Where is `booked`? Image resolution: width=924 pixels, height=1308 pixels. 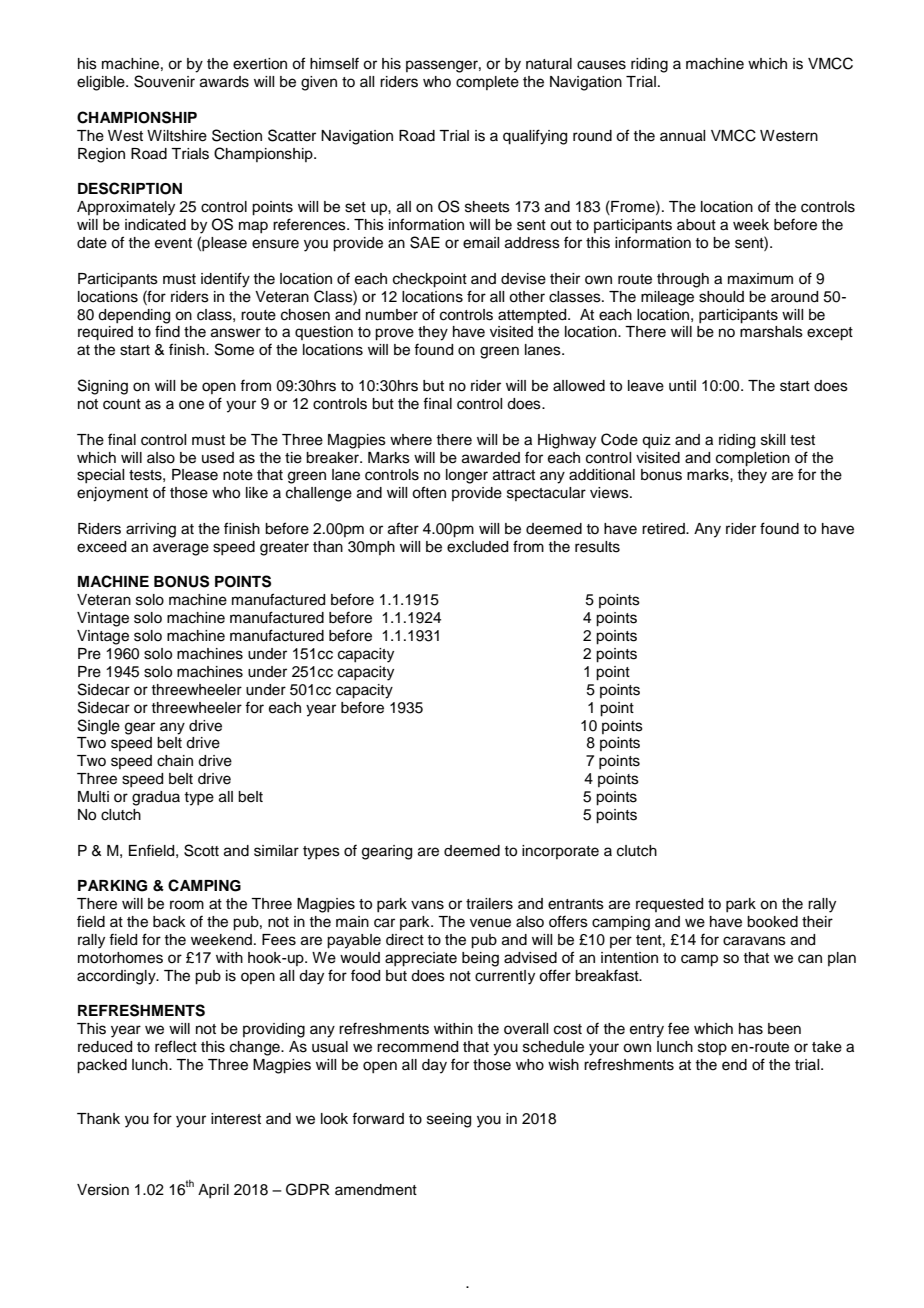
booked is located at coordinates (772, 922).
